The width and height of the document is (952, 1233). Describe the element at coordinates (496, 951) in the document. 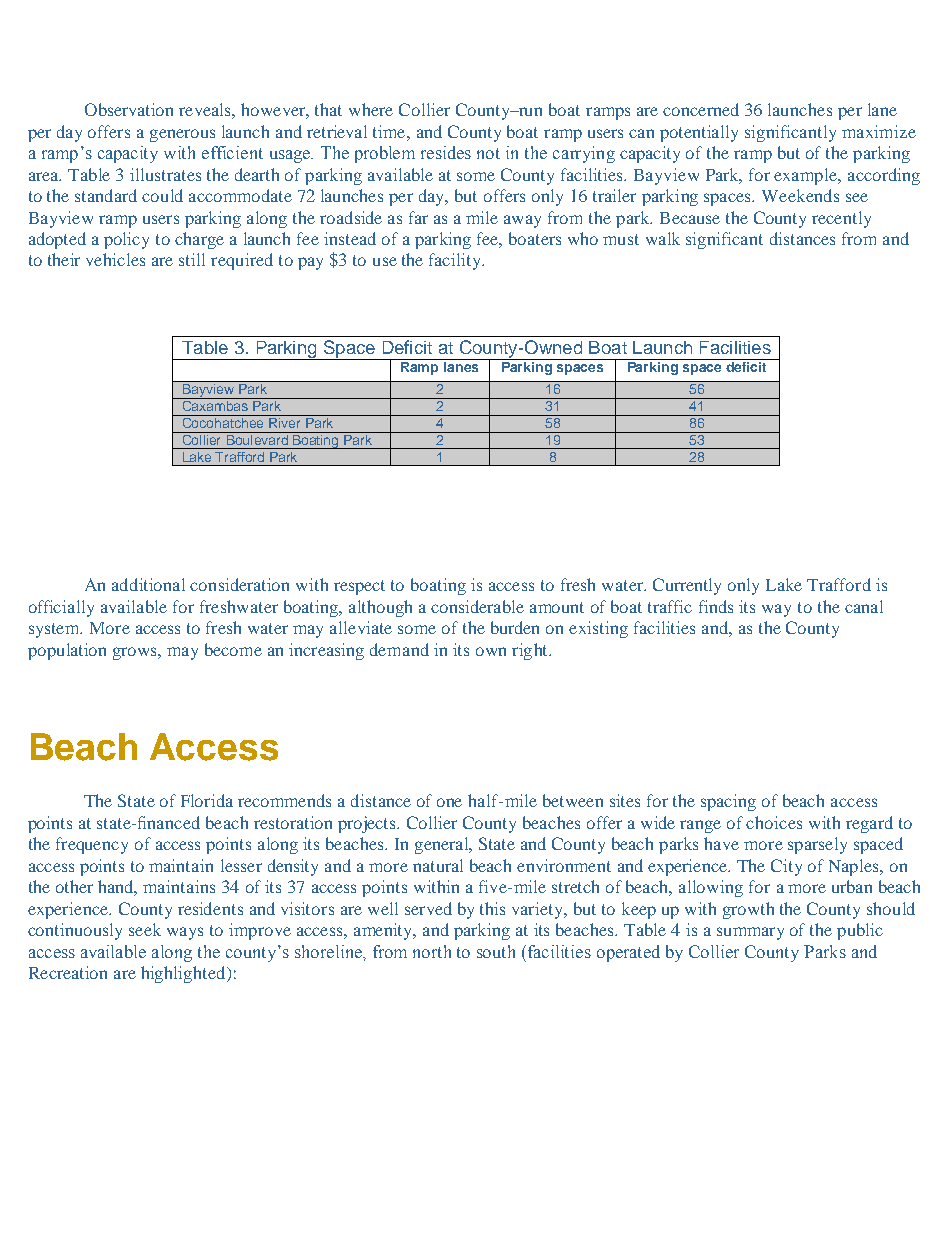

I see `south` at that location.
